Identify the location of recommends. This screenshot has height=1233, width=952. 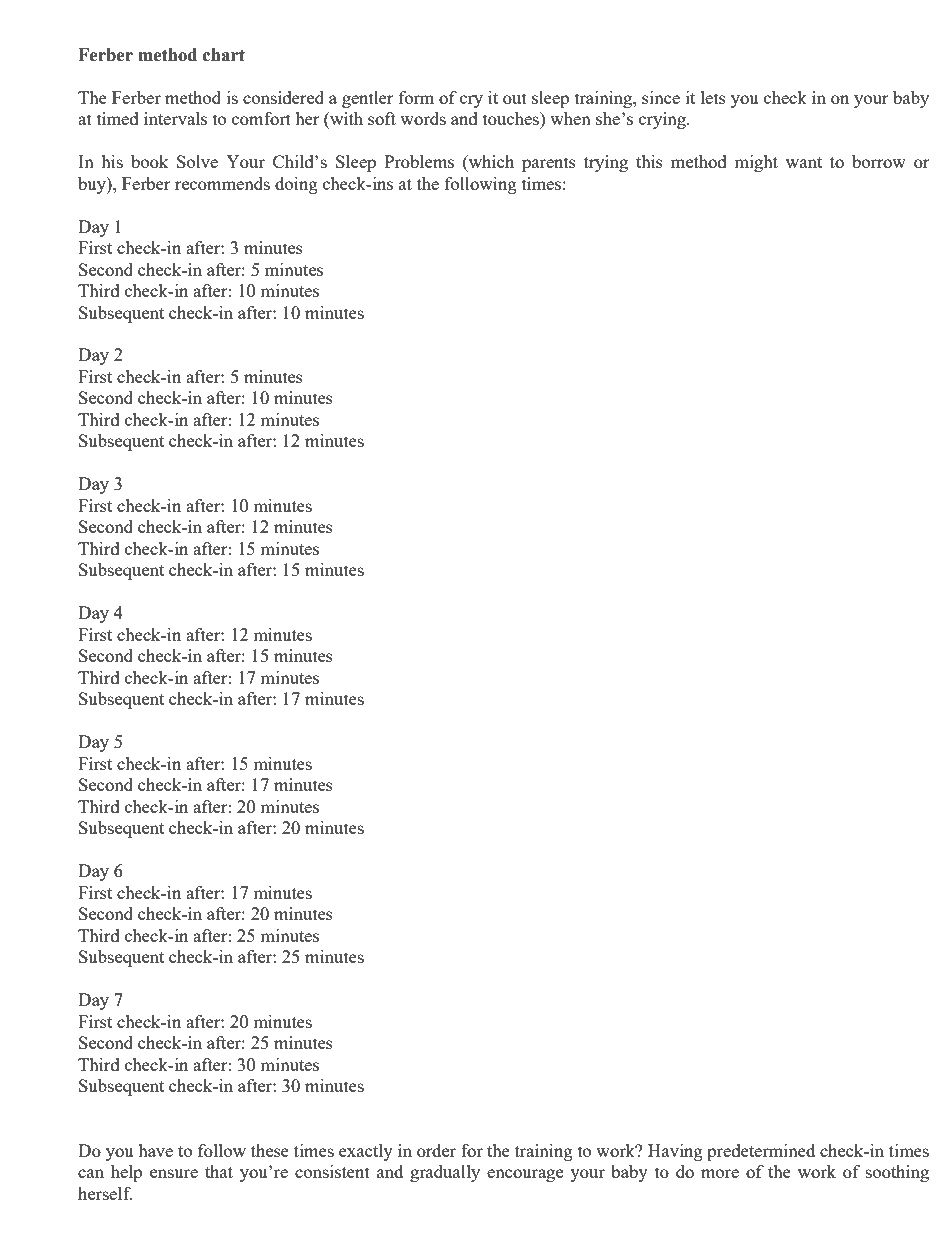
(222, 183).
